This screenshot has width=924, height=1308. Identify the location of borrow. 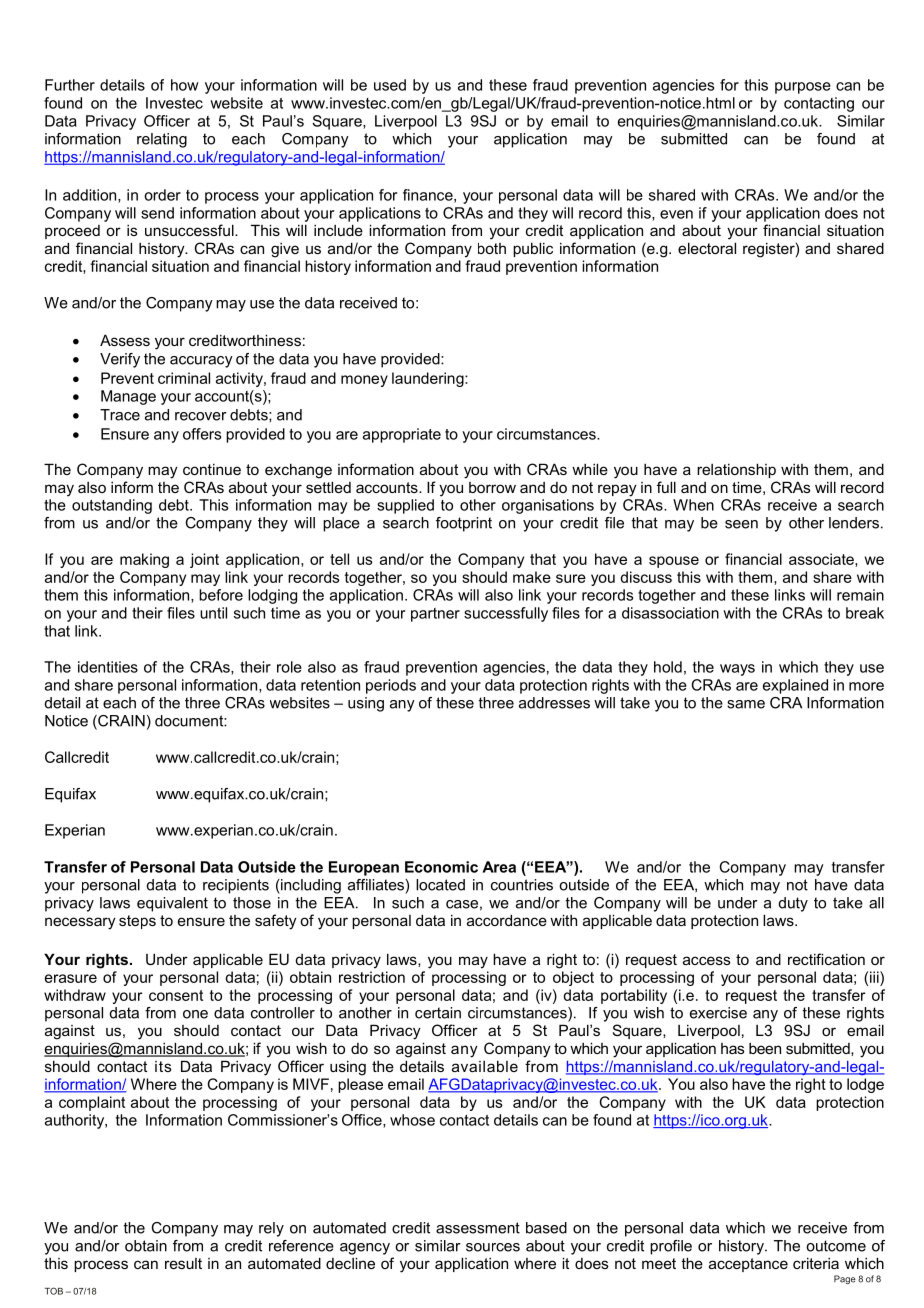
(492, 487).
